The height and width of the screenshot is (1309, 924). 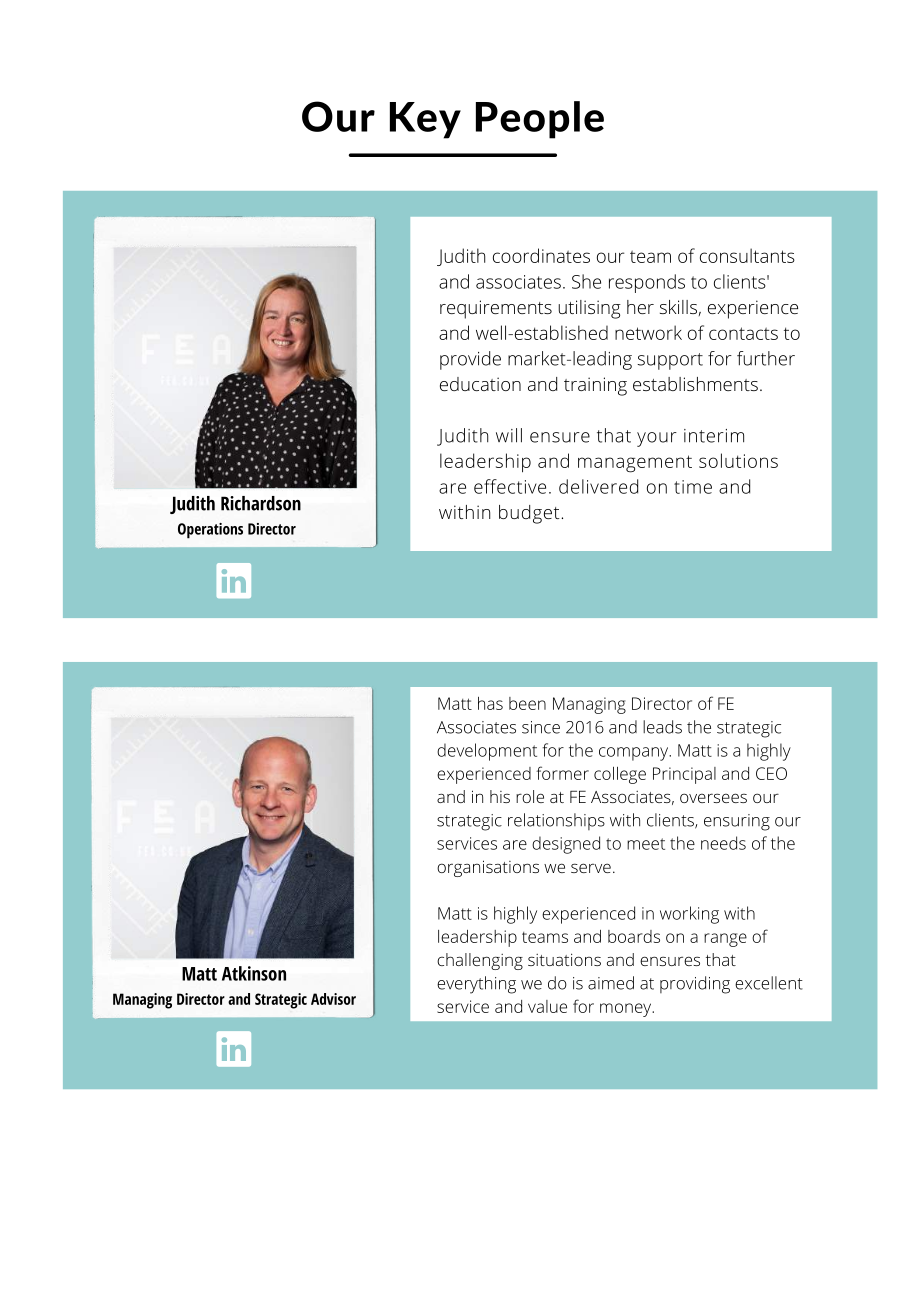 I want to click on will, so click(x=509, y=435).
